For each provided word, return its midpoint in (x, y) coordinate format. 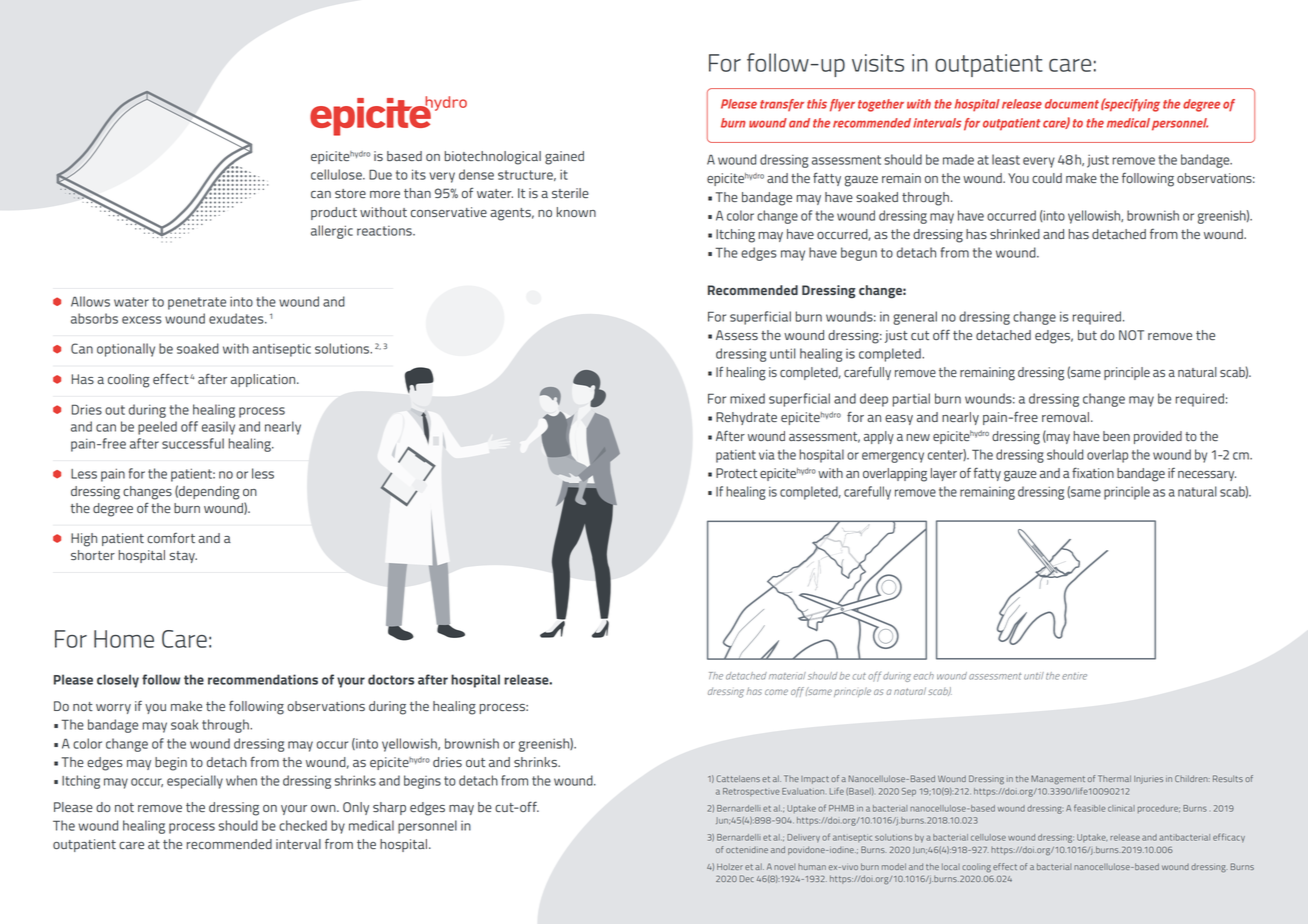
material (787, 676)
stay (183, 557)
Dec (747, 878)
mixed (747, 398)
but (1087, 335)
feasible (1090, 808)
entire (1074, 676)
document (1072, 104)
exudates (237, 318)
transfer (782, 105)
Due (380, 174)
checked (303, 825)
